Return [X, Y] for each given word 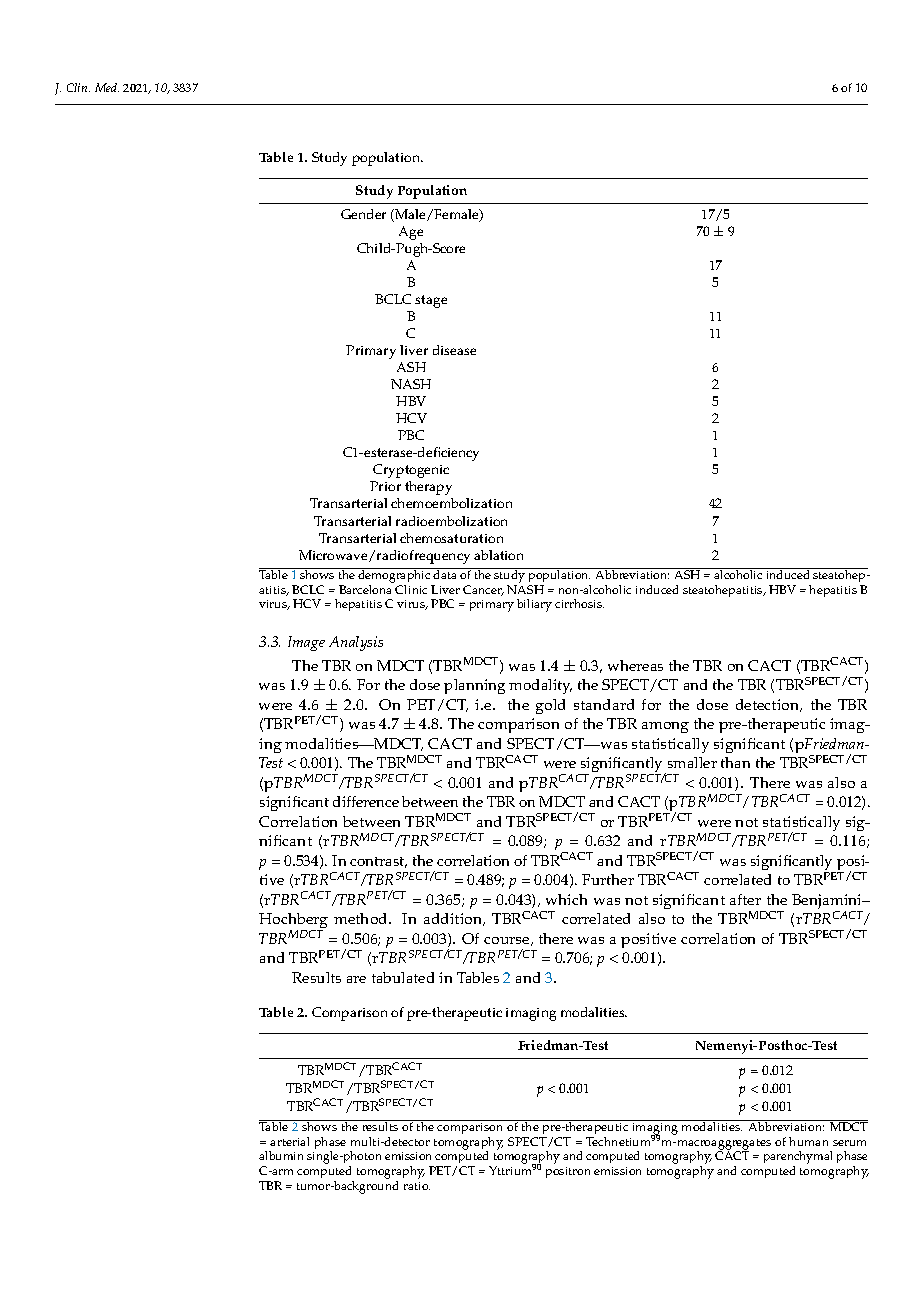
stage [431, 301]
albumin [281, 1155]
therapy [428, 488]
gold [550, 706]
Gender [363, 214]
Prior [385, 486]
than [735, 762]
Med [107, 87]
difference [366, 801]
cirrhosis [579, 603]
